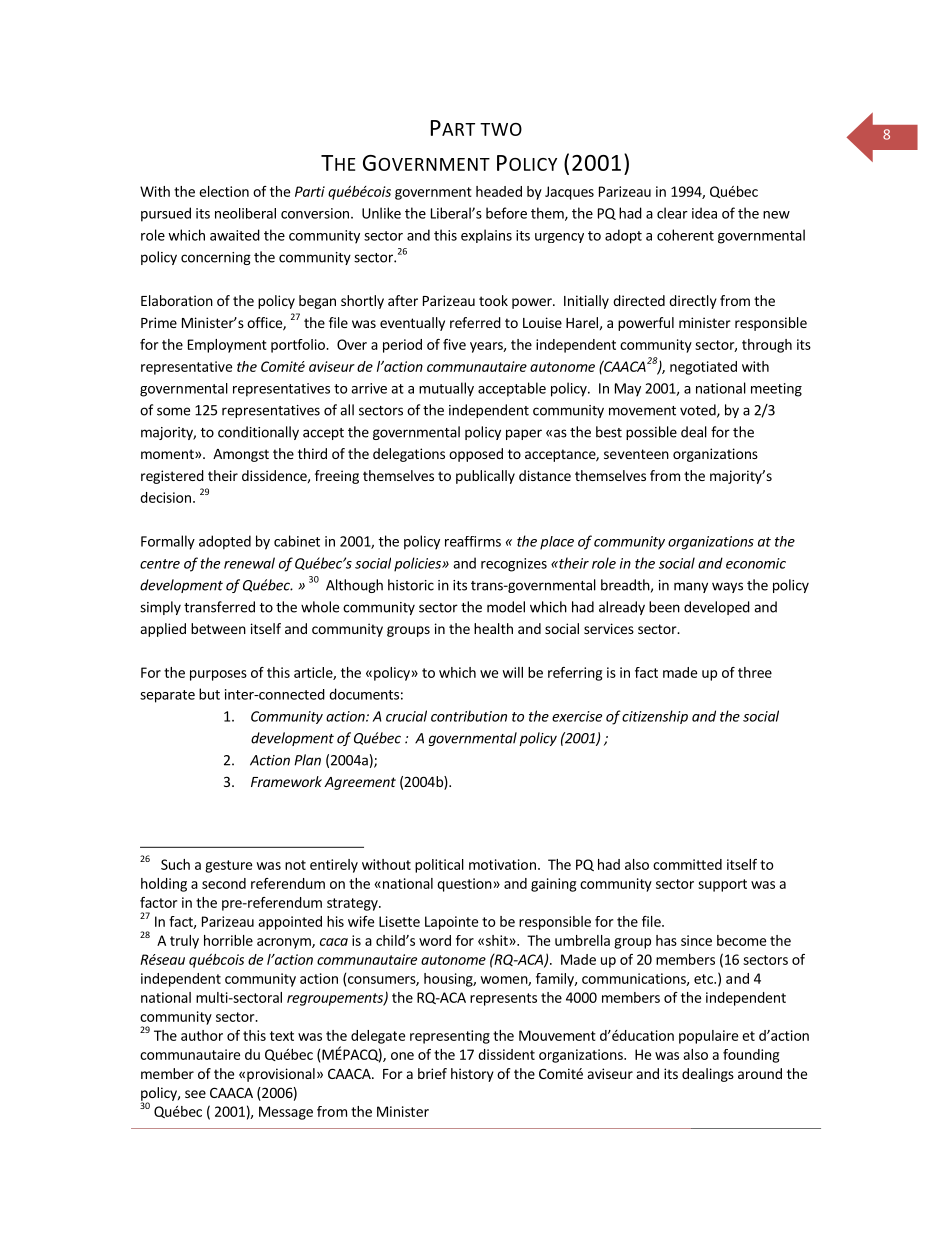 This page has width=952, height=1233. Describe the element at coordinates (717, 608) in the page. I see `developed` at that location.
